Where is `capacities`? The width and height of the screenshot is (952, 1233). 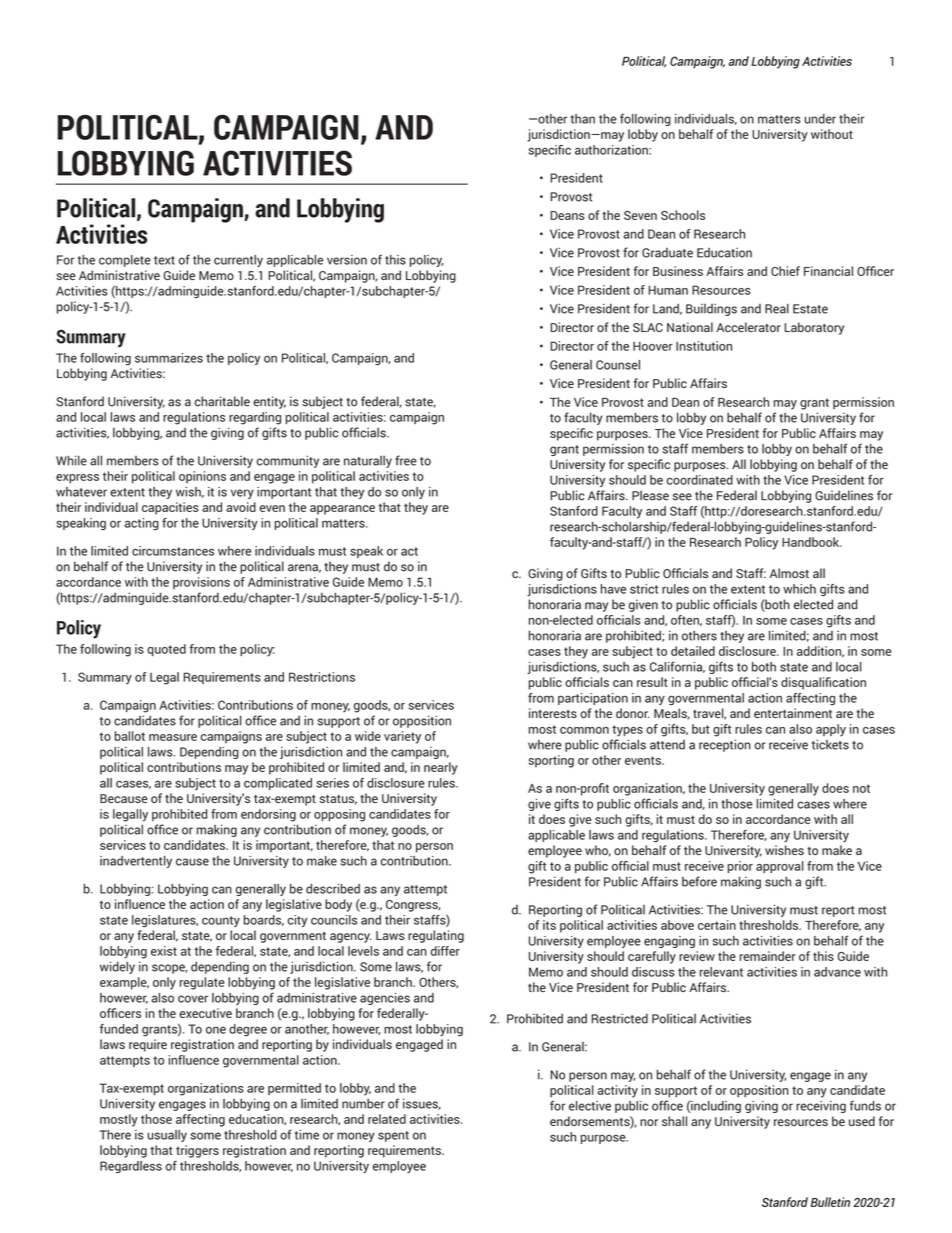 capacities is located at coordinates (170, 508).
